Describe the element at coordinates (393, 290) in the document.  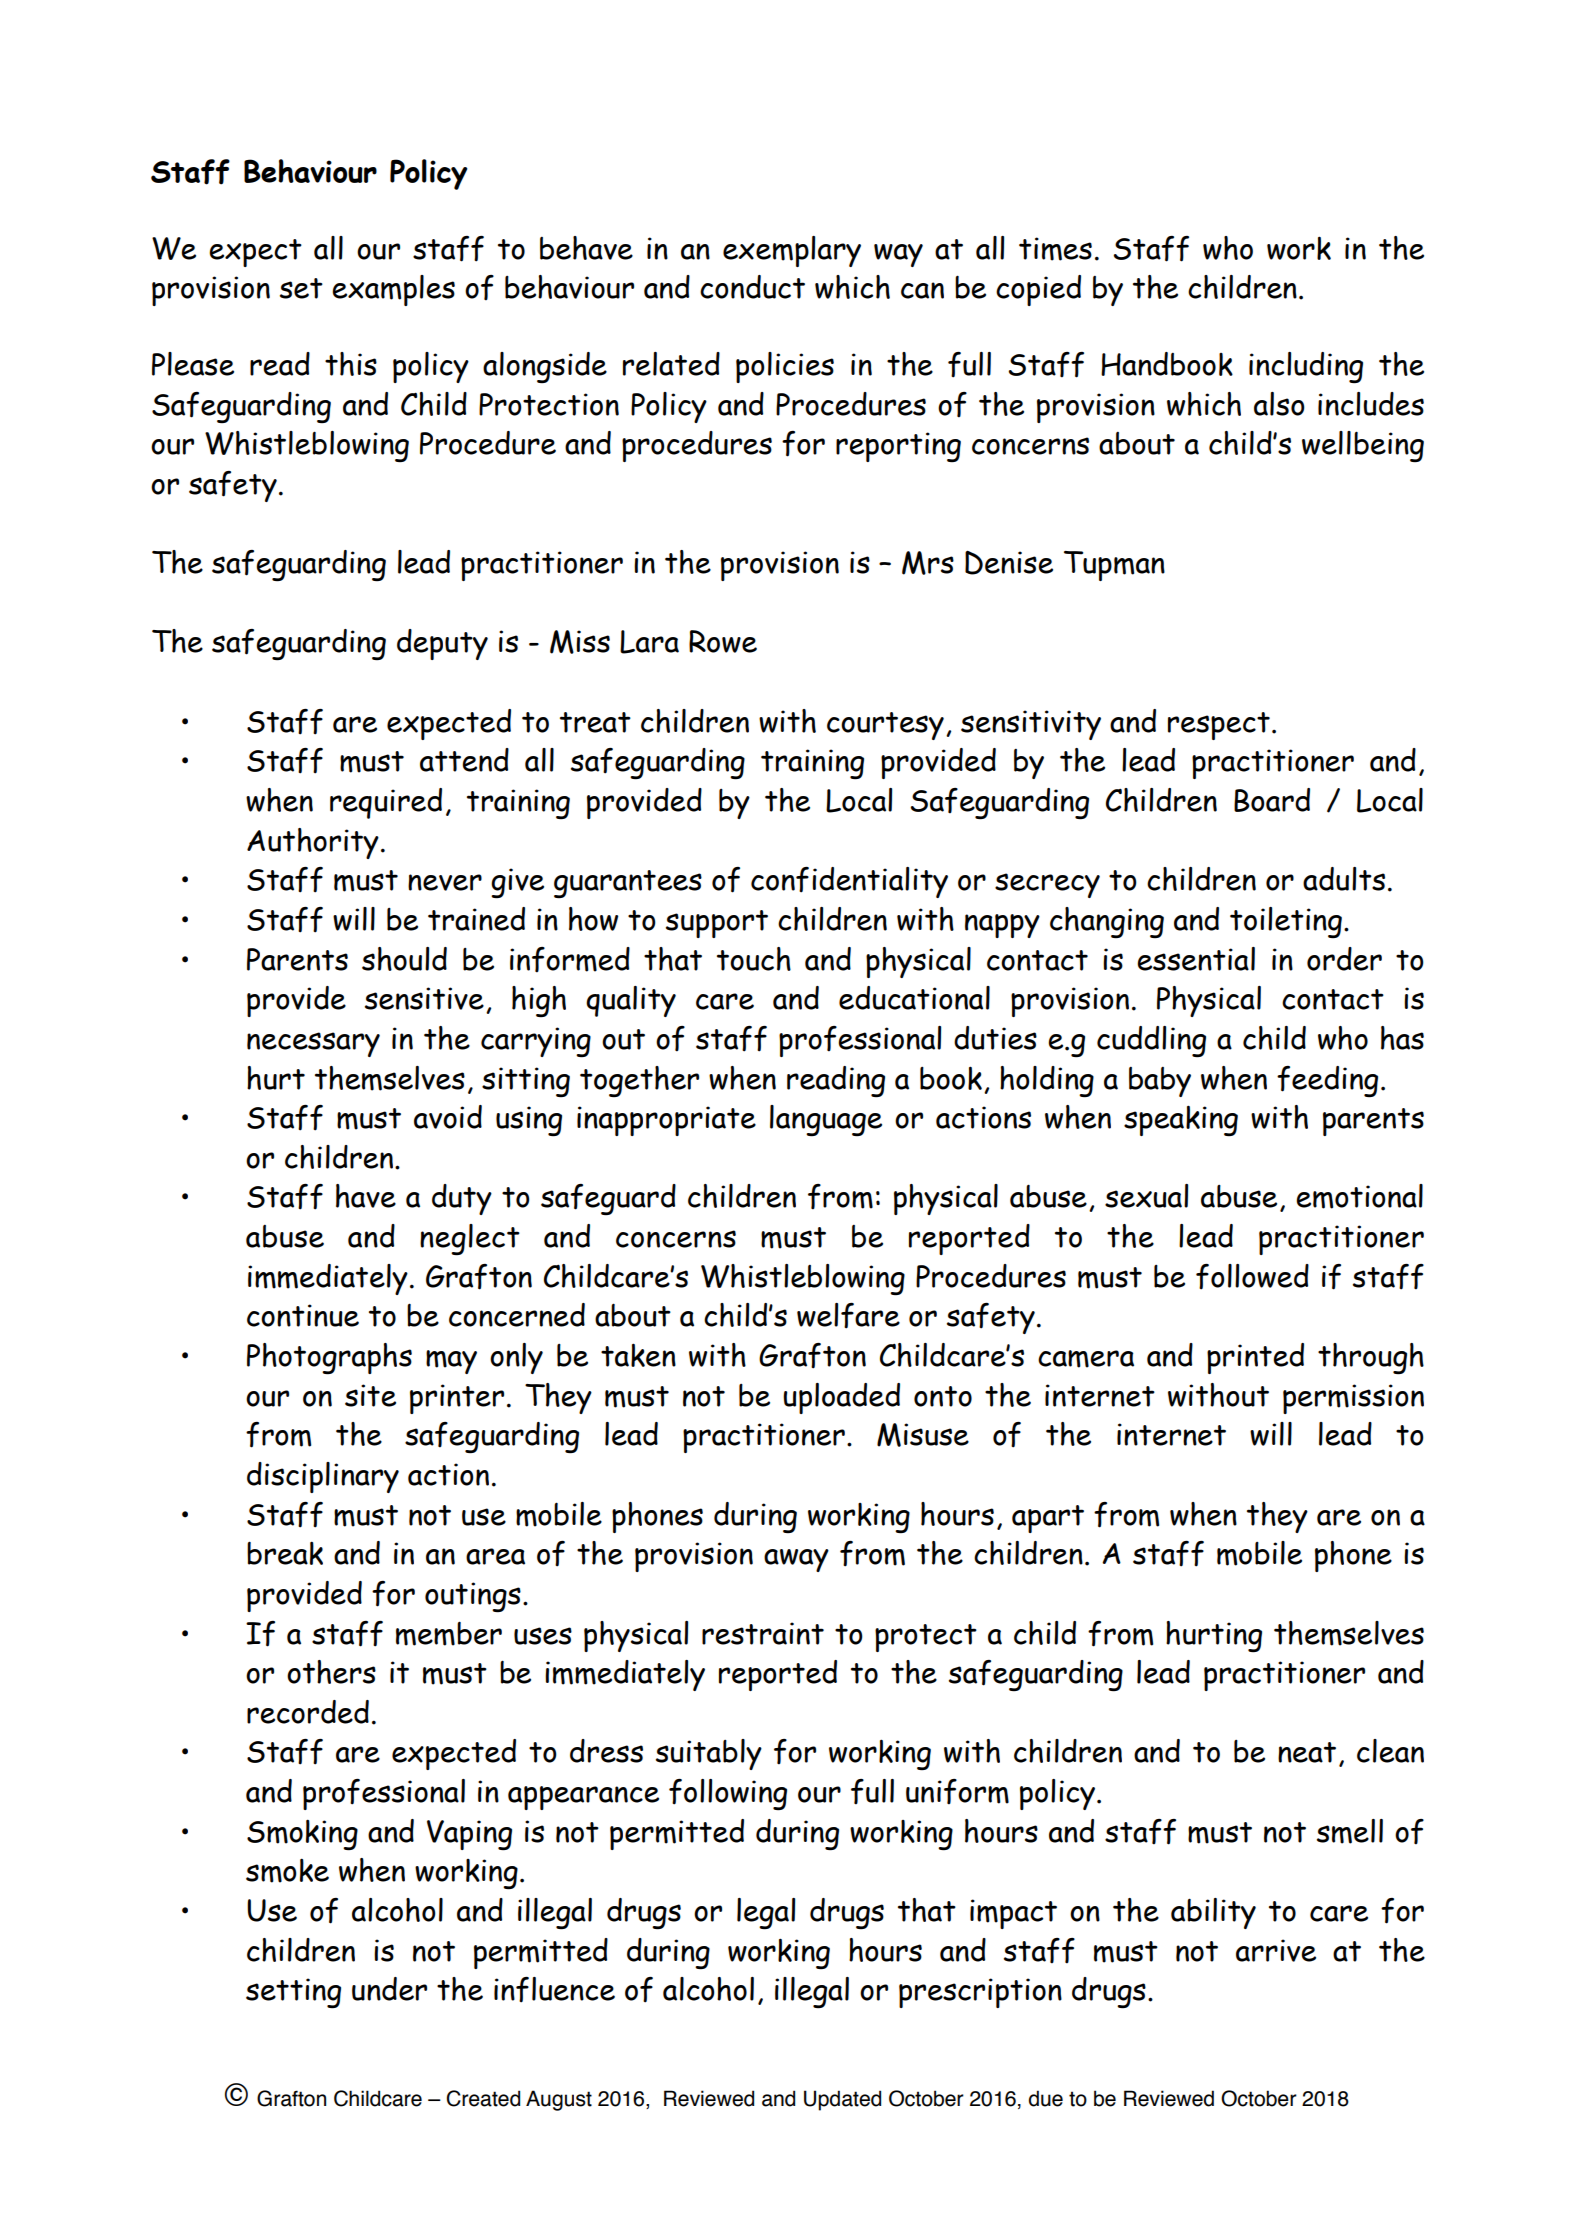
I see `examples` at that location.
